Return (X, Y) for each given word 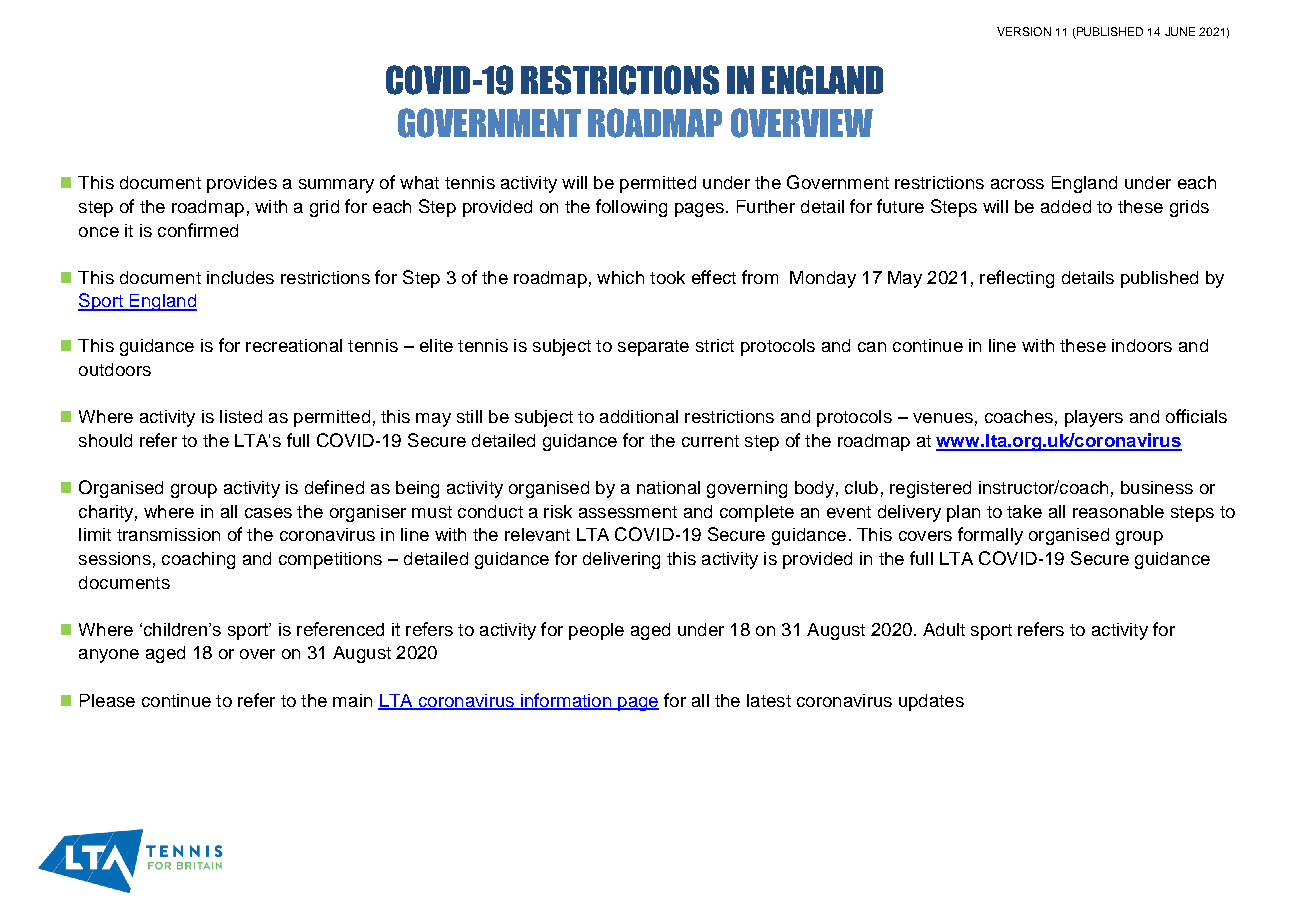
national (668, 487)
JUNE (1180, 31)
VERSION (1024, 31)
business (1157, 487)
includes (240, 277)
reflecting (1017, 279)
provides (242, 184)
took (667, 277)
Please (107, 700)
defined (334, 487)
